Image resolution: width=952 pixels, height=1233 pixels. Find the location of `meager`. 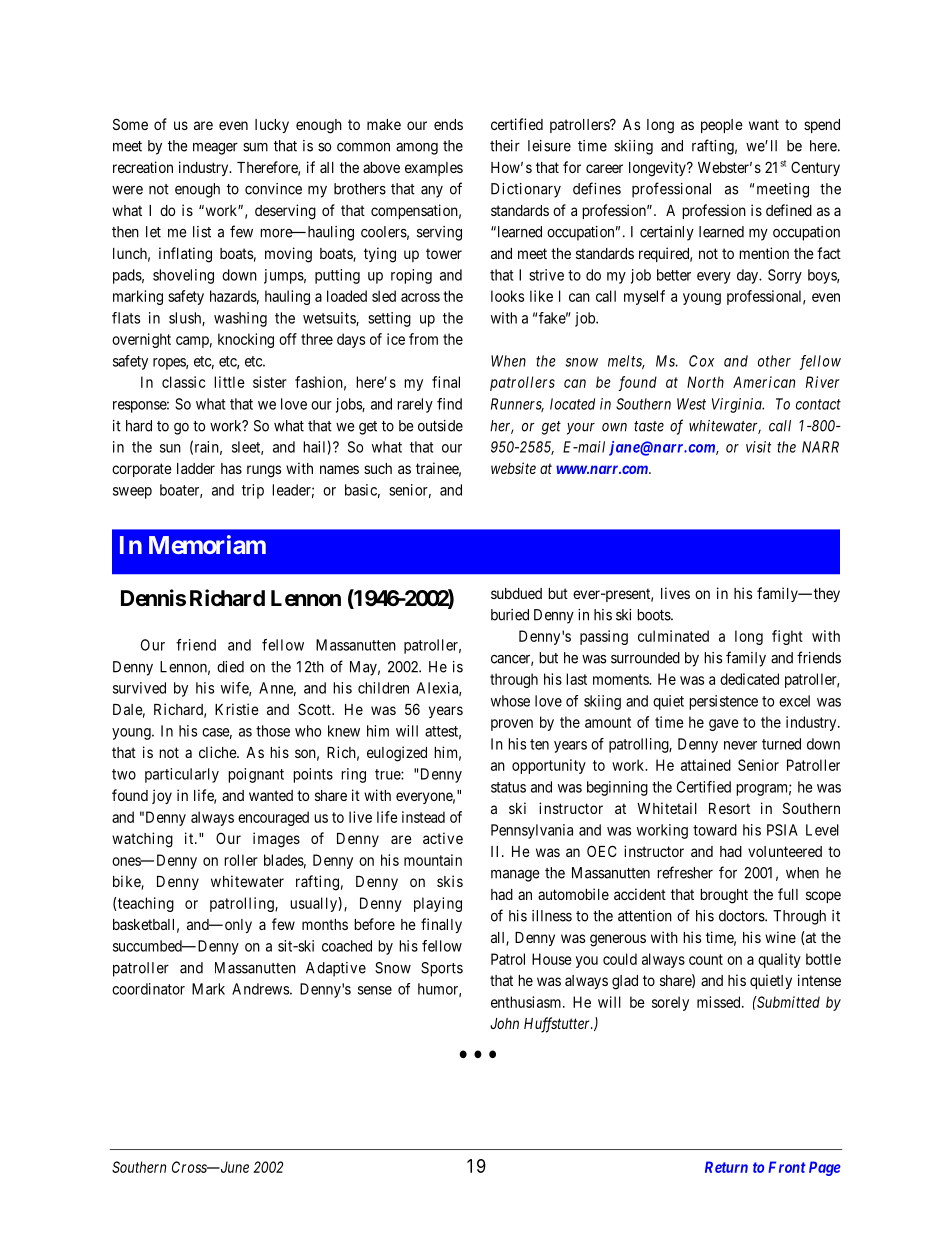

meager is located at coordinates (215, 148).
